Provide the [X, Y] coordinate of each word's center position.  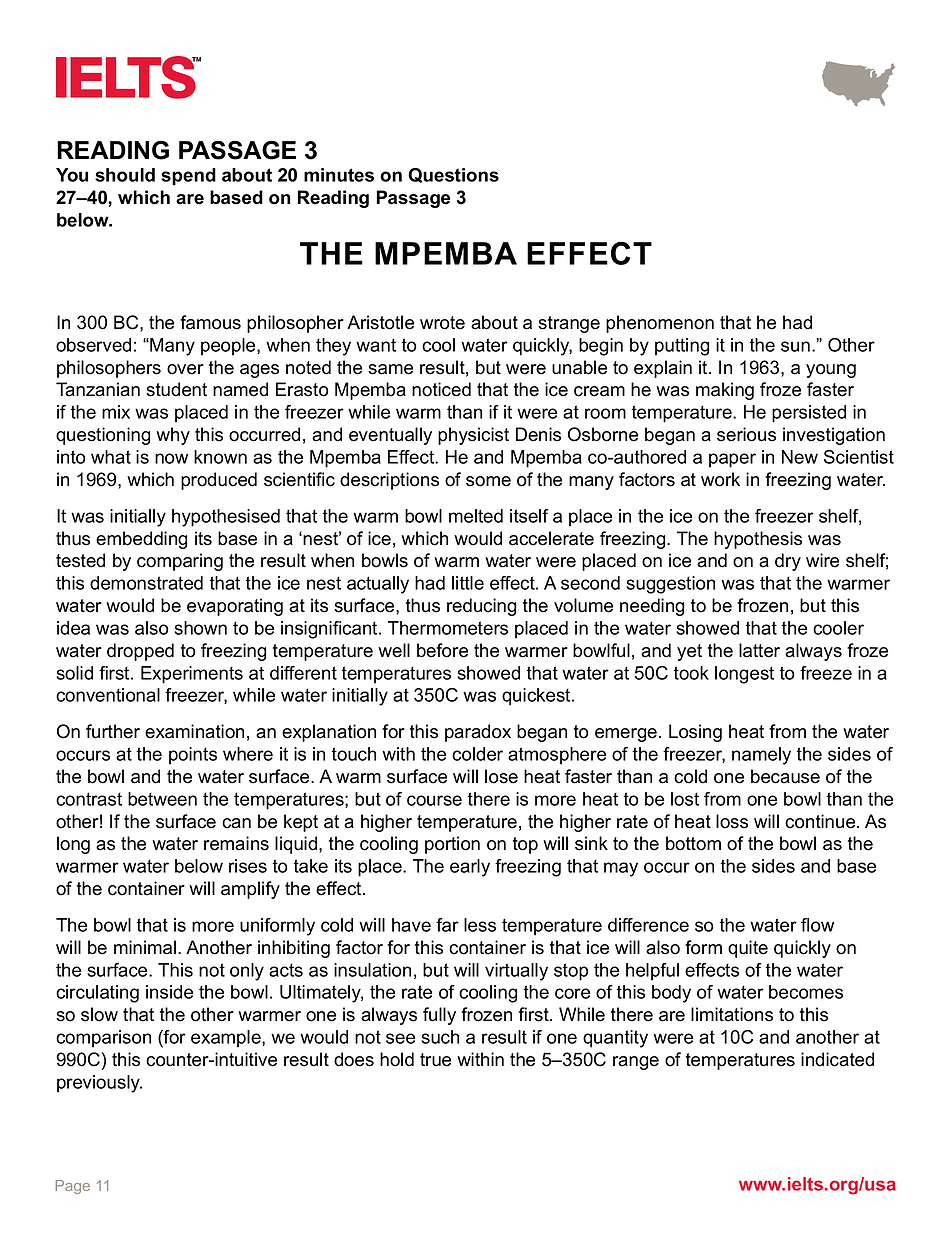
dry [788, 562]
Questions [453, 175]
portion [452, 845]
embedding [141, 540]
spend [188, 177]
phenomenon [660, 324]
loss [732, 821]
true [435, 1060]
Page [73, 1187]
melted [476, 516]
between [162, 799]
